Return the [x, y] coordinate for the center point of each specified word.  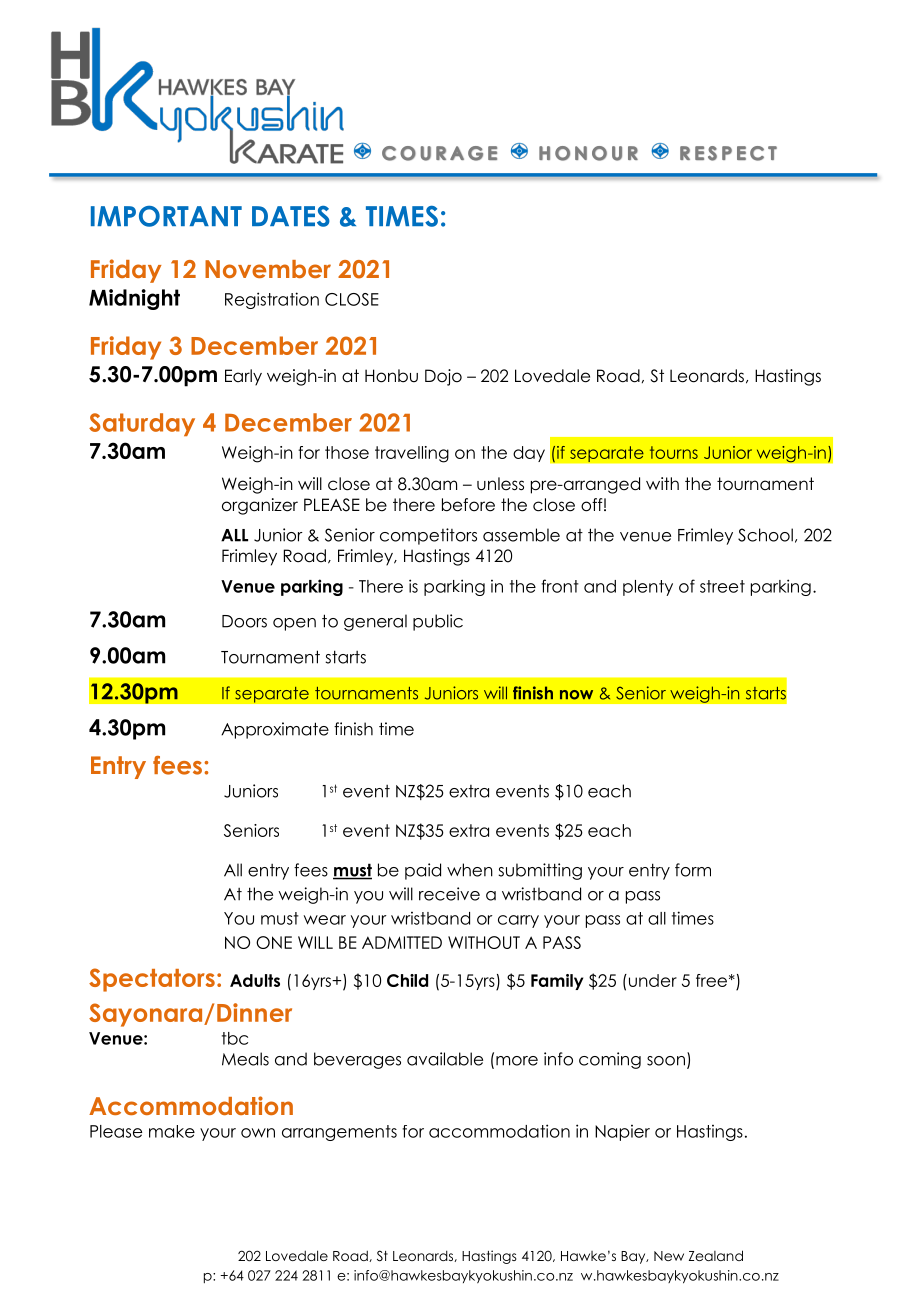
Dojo [443, 377]
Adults [255, 980]
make [172, 1131]
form [693, 870]
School [765, 535]
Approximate [275, 730]
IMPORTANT [166, 216]
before [468, 505]
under [651, 980]
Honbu [391, 376]
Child [407, 980]
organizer [260, 506]
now [576, 695]
